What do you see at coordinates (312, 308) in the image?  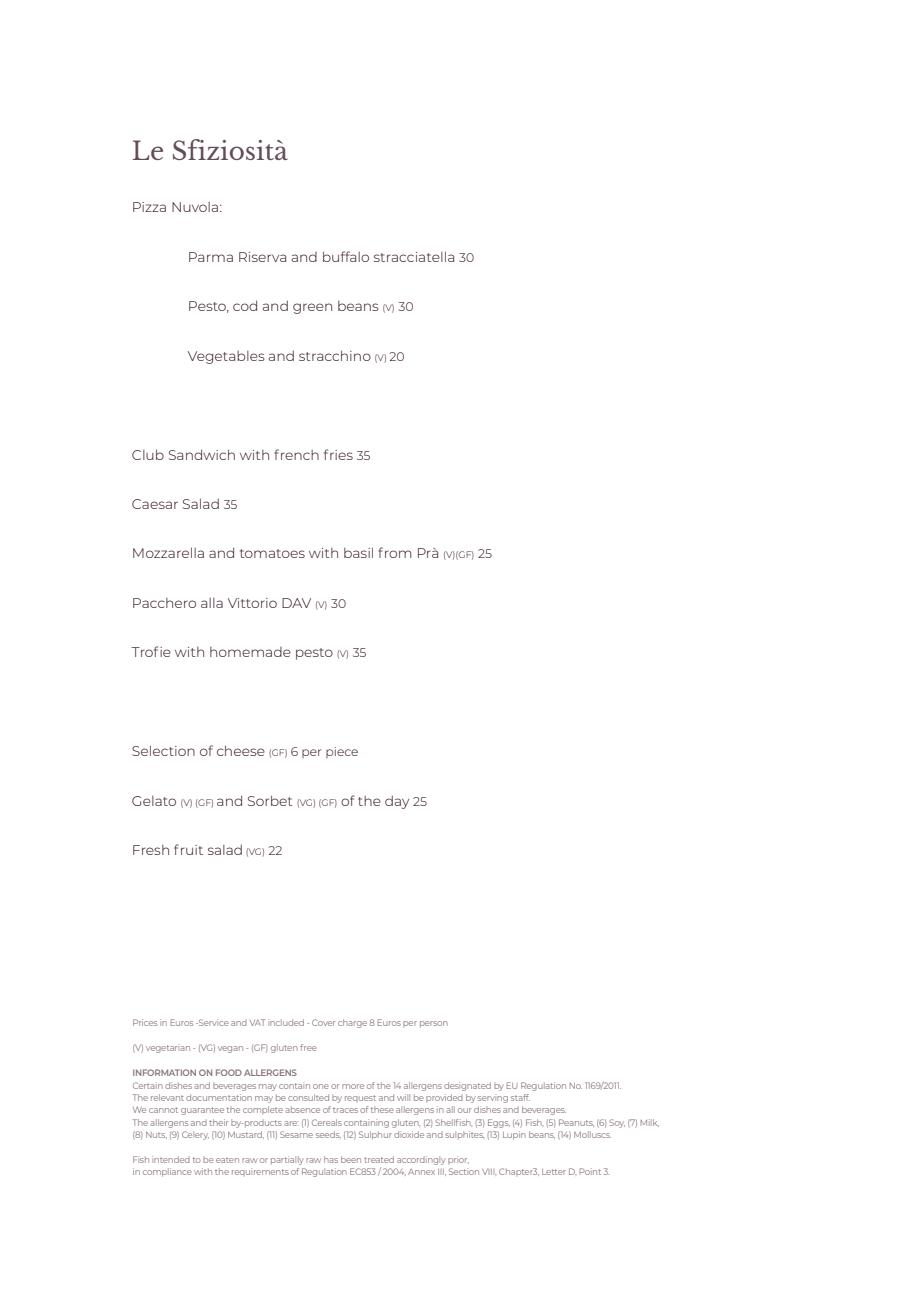 I see `green` at bounding box center [312, 308].
